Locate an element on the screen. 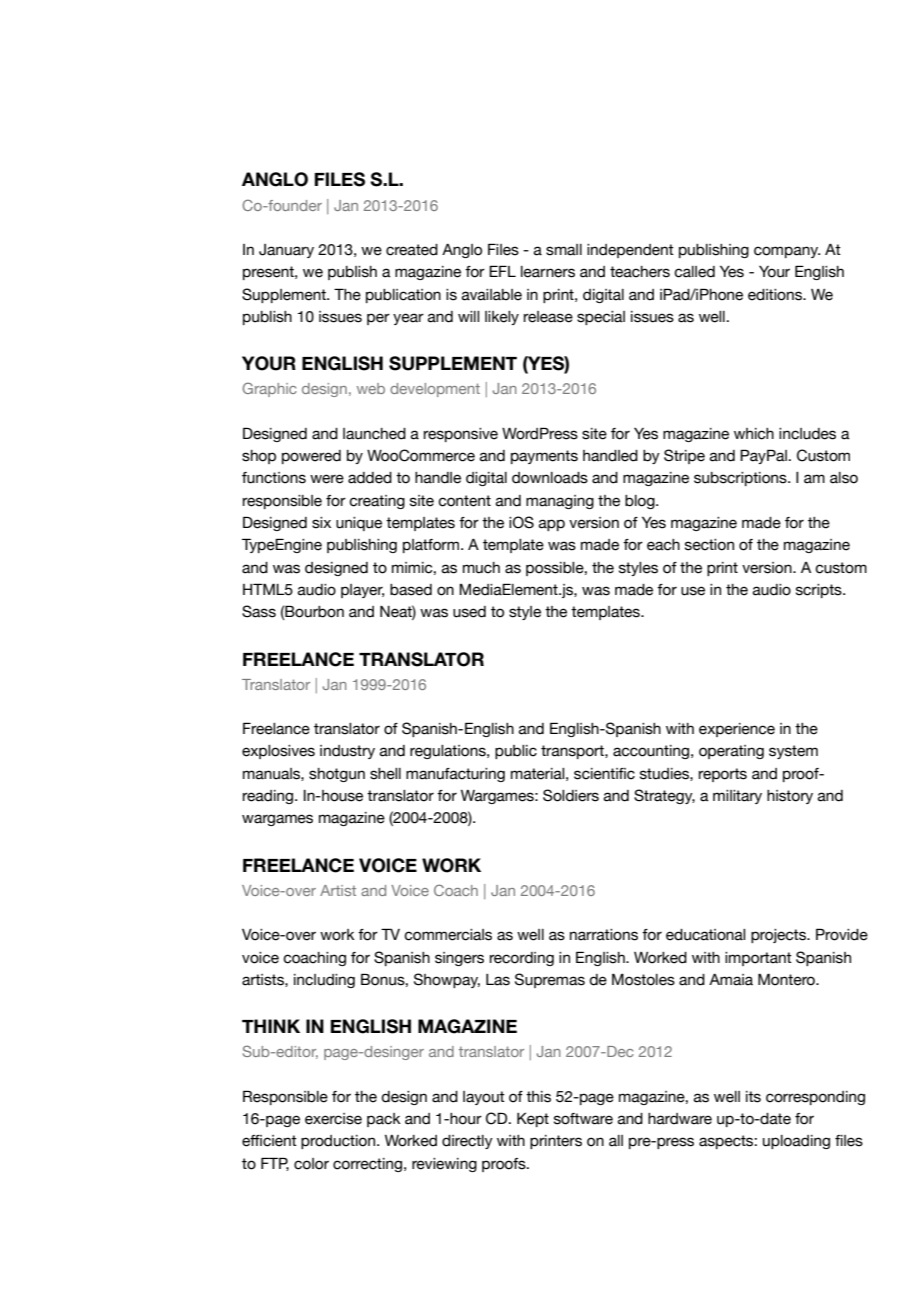 The height and width of the screenshot is (1308, 924). shotgun is located at coordinates (337, 775).
